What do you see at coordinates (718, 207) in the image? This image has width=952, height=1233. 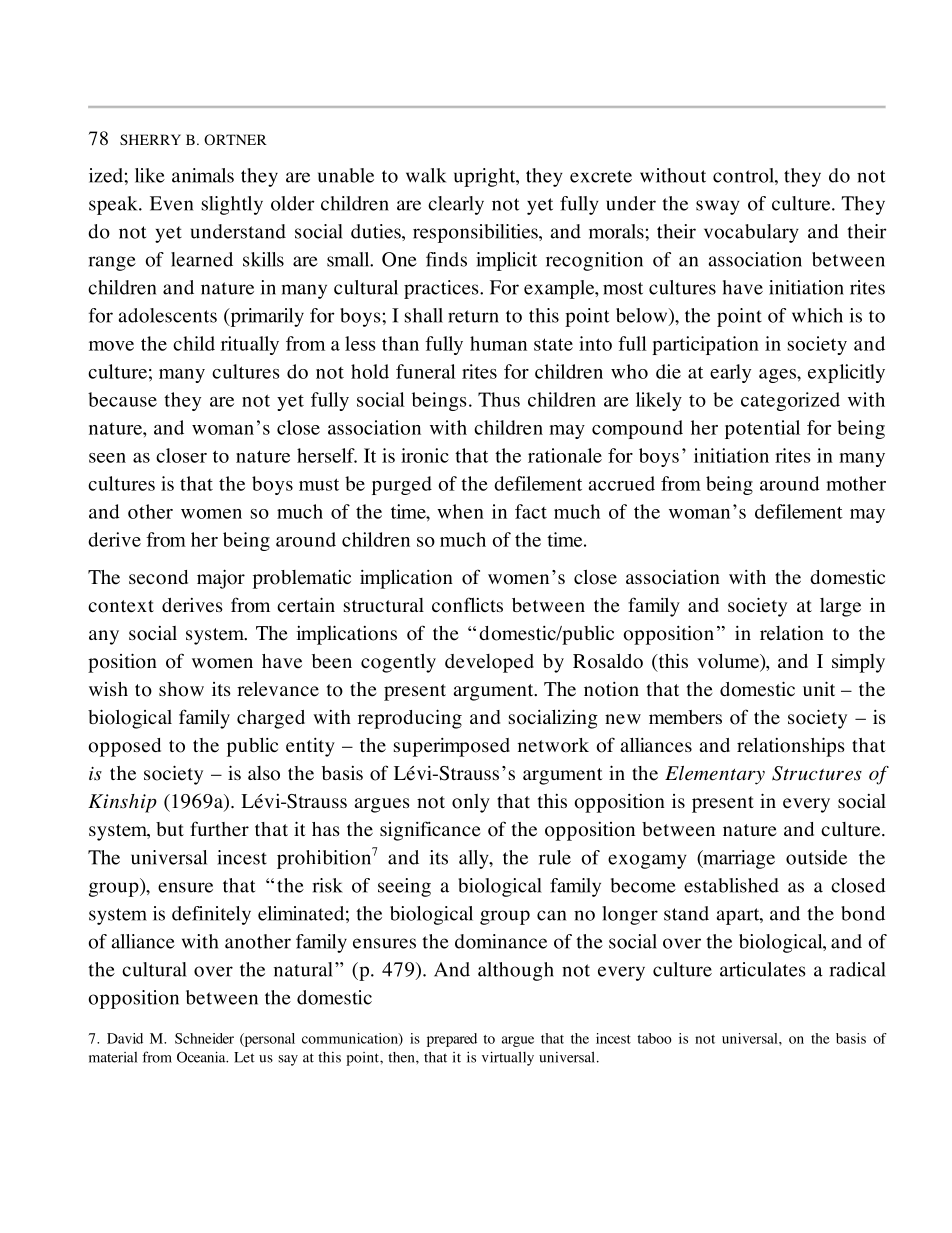 I see `sway` at bounding box center [718, 207].
